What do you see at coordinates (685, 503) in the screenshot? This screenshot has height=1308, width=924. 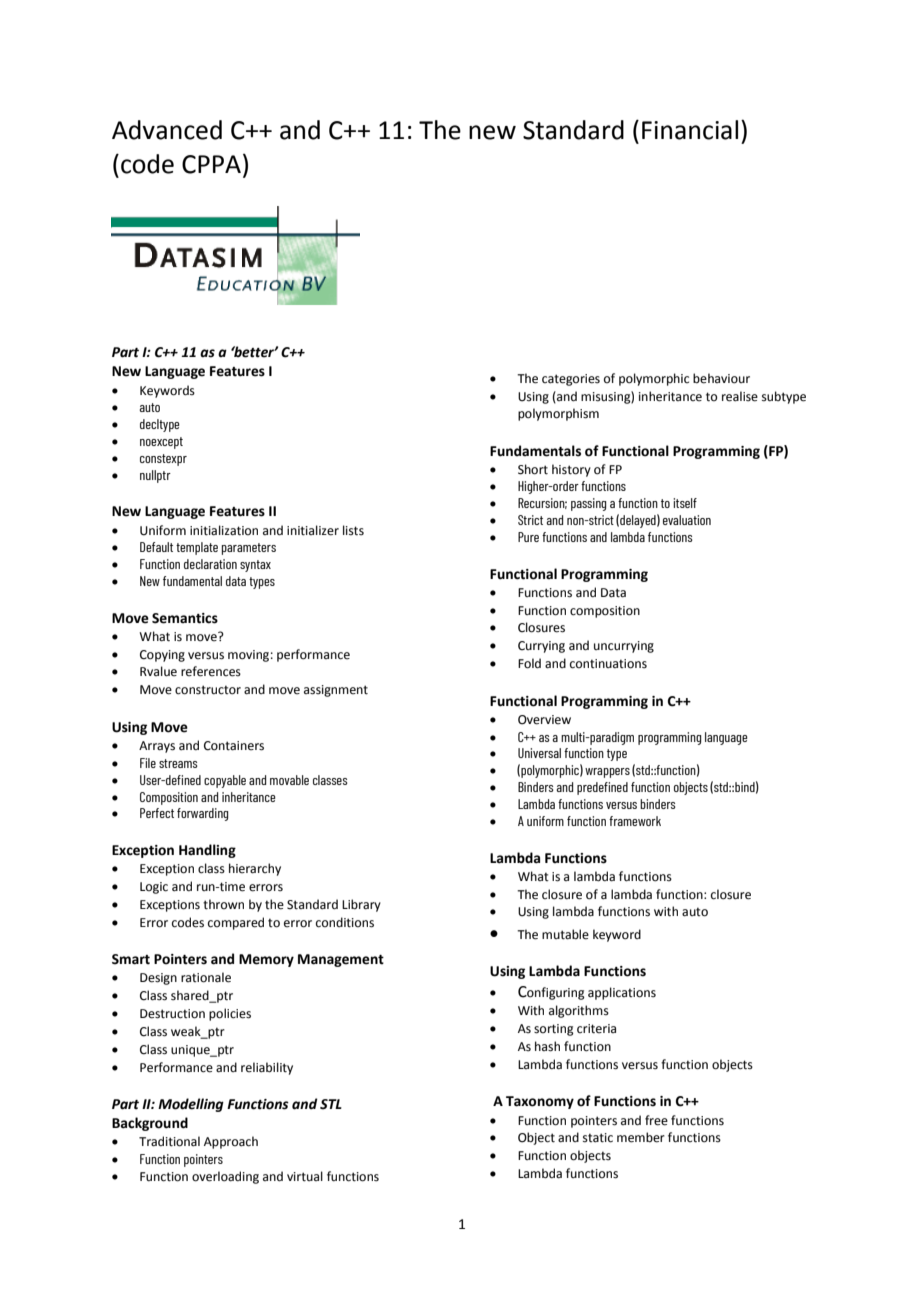 I see `itself` at bounding box center [685, 503].
